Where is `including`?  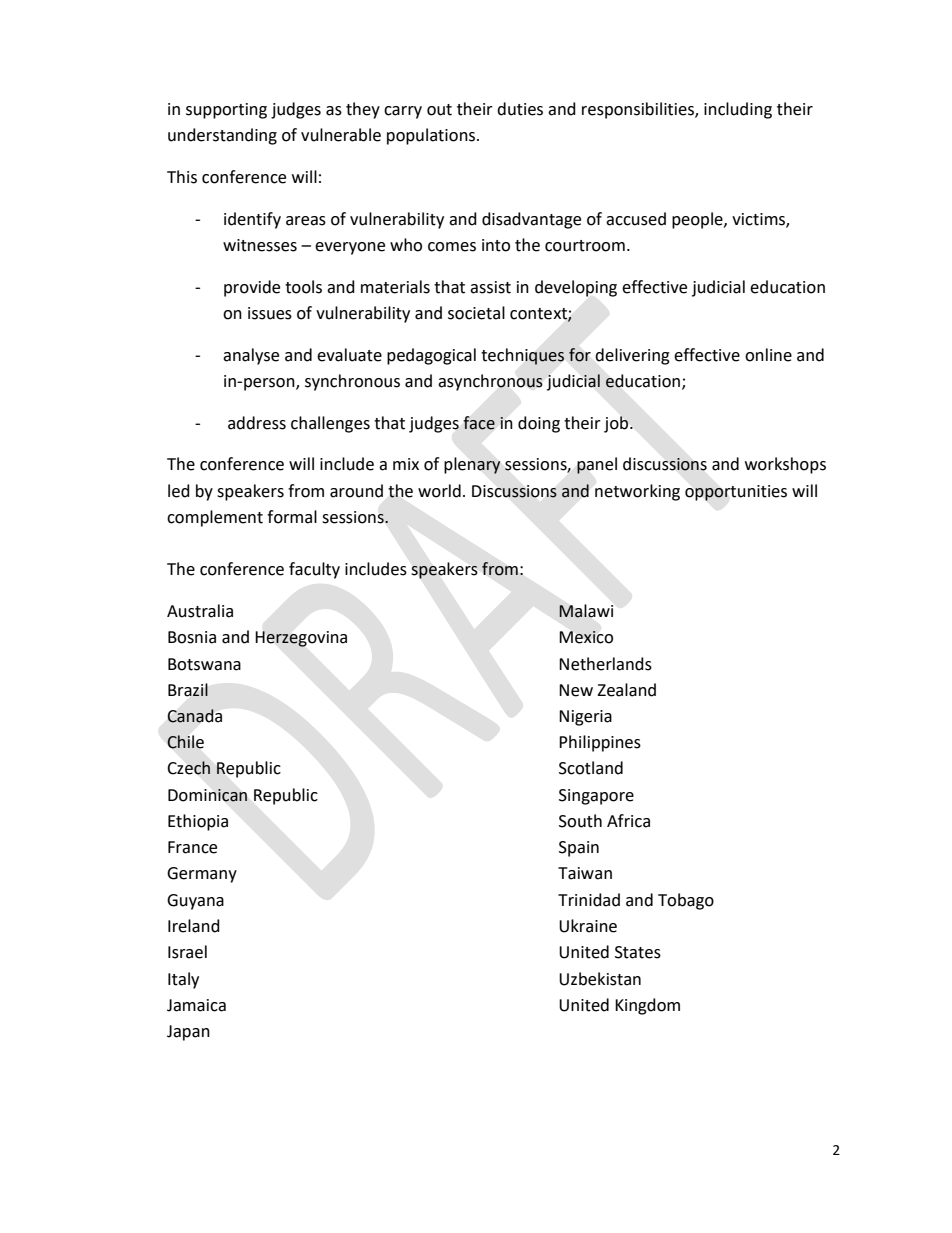
including is located at coordinates (738, 110).
